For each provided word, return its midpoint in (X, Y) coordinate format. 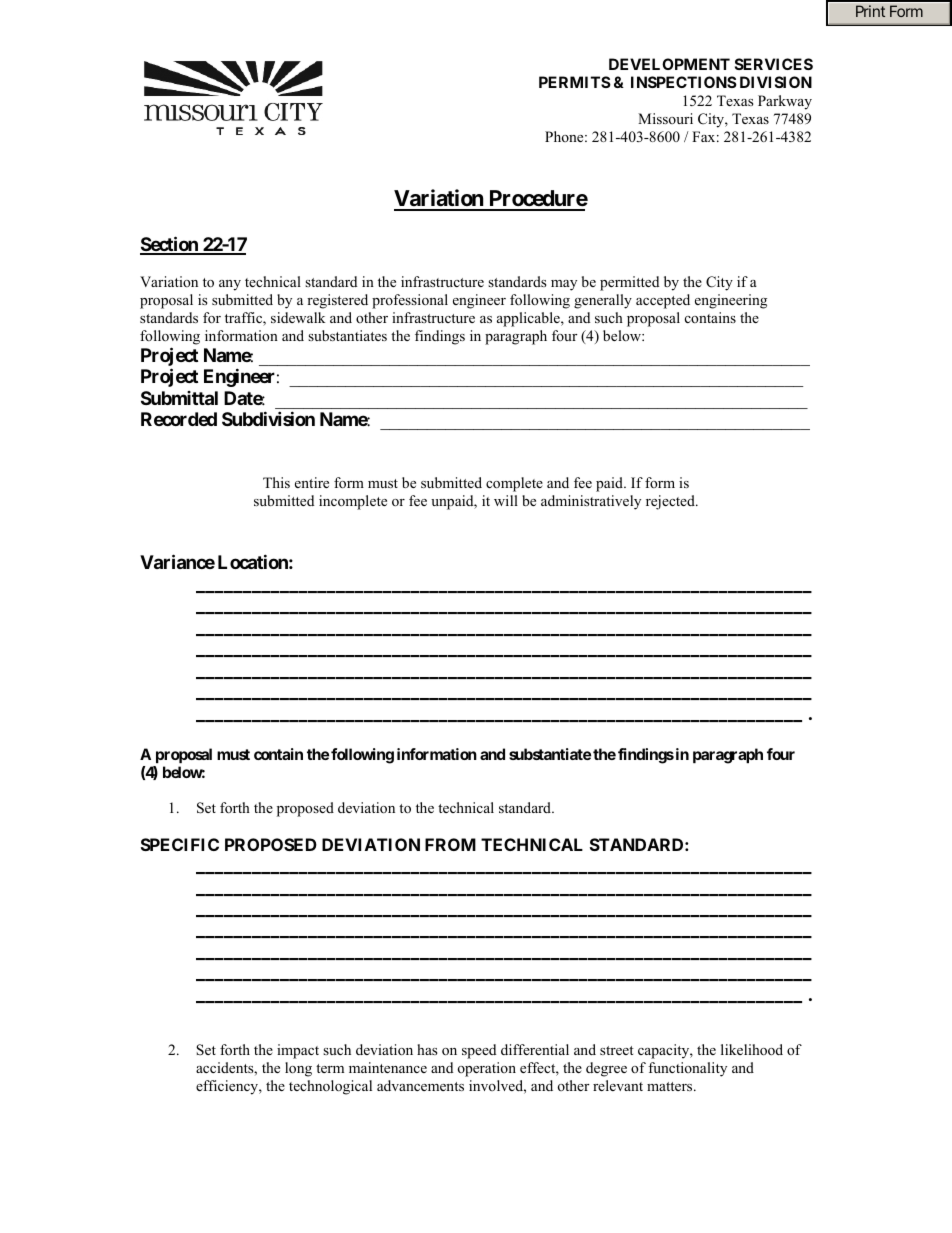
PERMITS (575, 82)
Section (170, 245)
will (506, 500)
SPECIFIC (180, 844)
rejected (671, 502)
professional (410, 301)
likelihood (752, 1049)
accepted (663, 301)
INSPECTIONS (684, 82)
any (230, 285)
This (276, 482)
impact (298, 1051)
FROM (450, 844)
